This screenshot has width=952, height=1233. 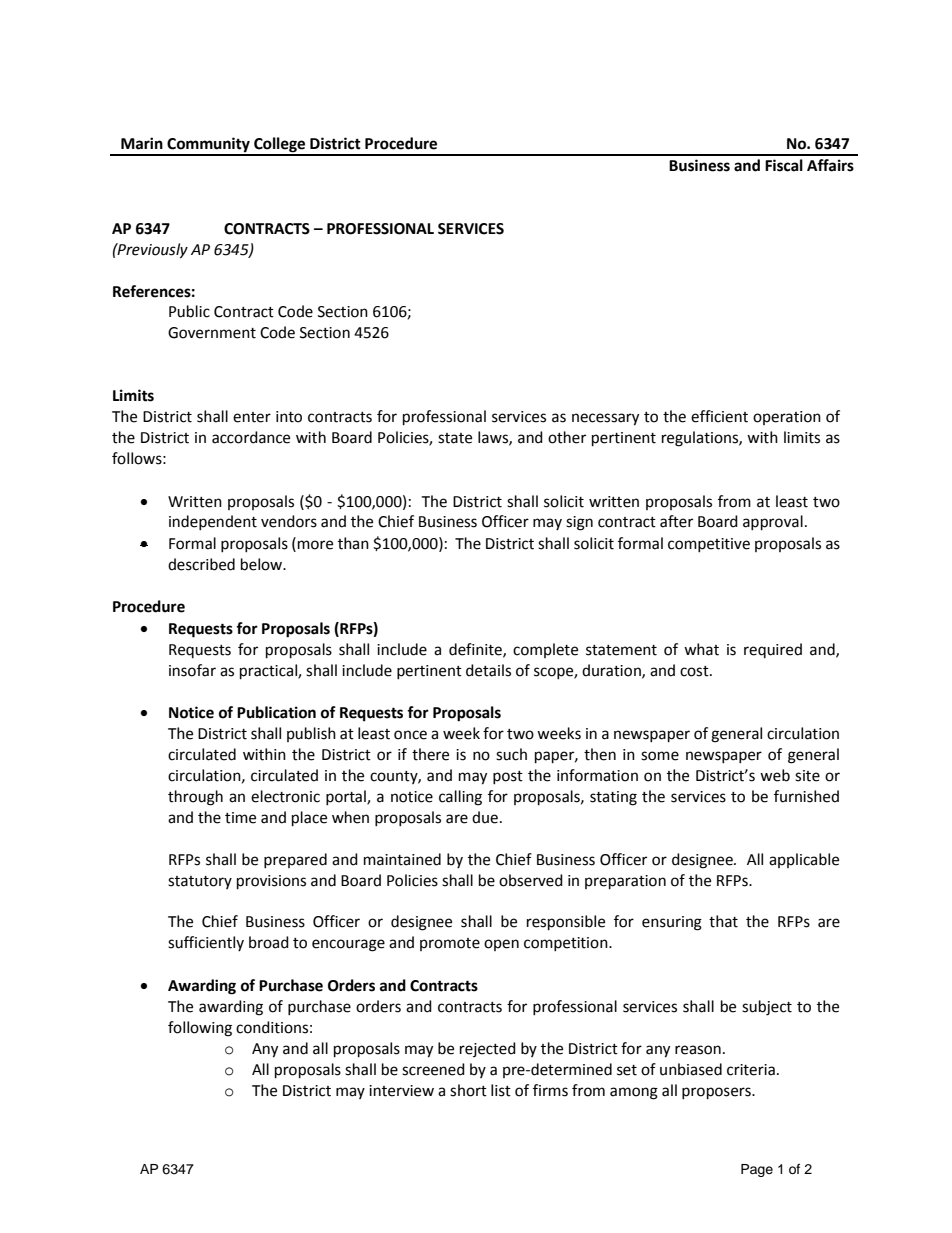 What do you see at coordinates (200, 882) in the screenshot?
I see `statutory` at bounding box center [200, 882].
